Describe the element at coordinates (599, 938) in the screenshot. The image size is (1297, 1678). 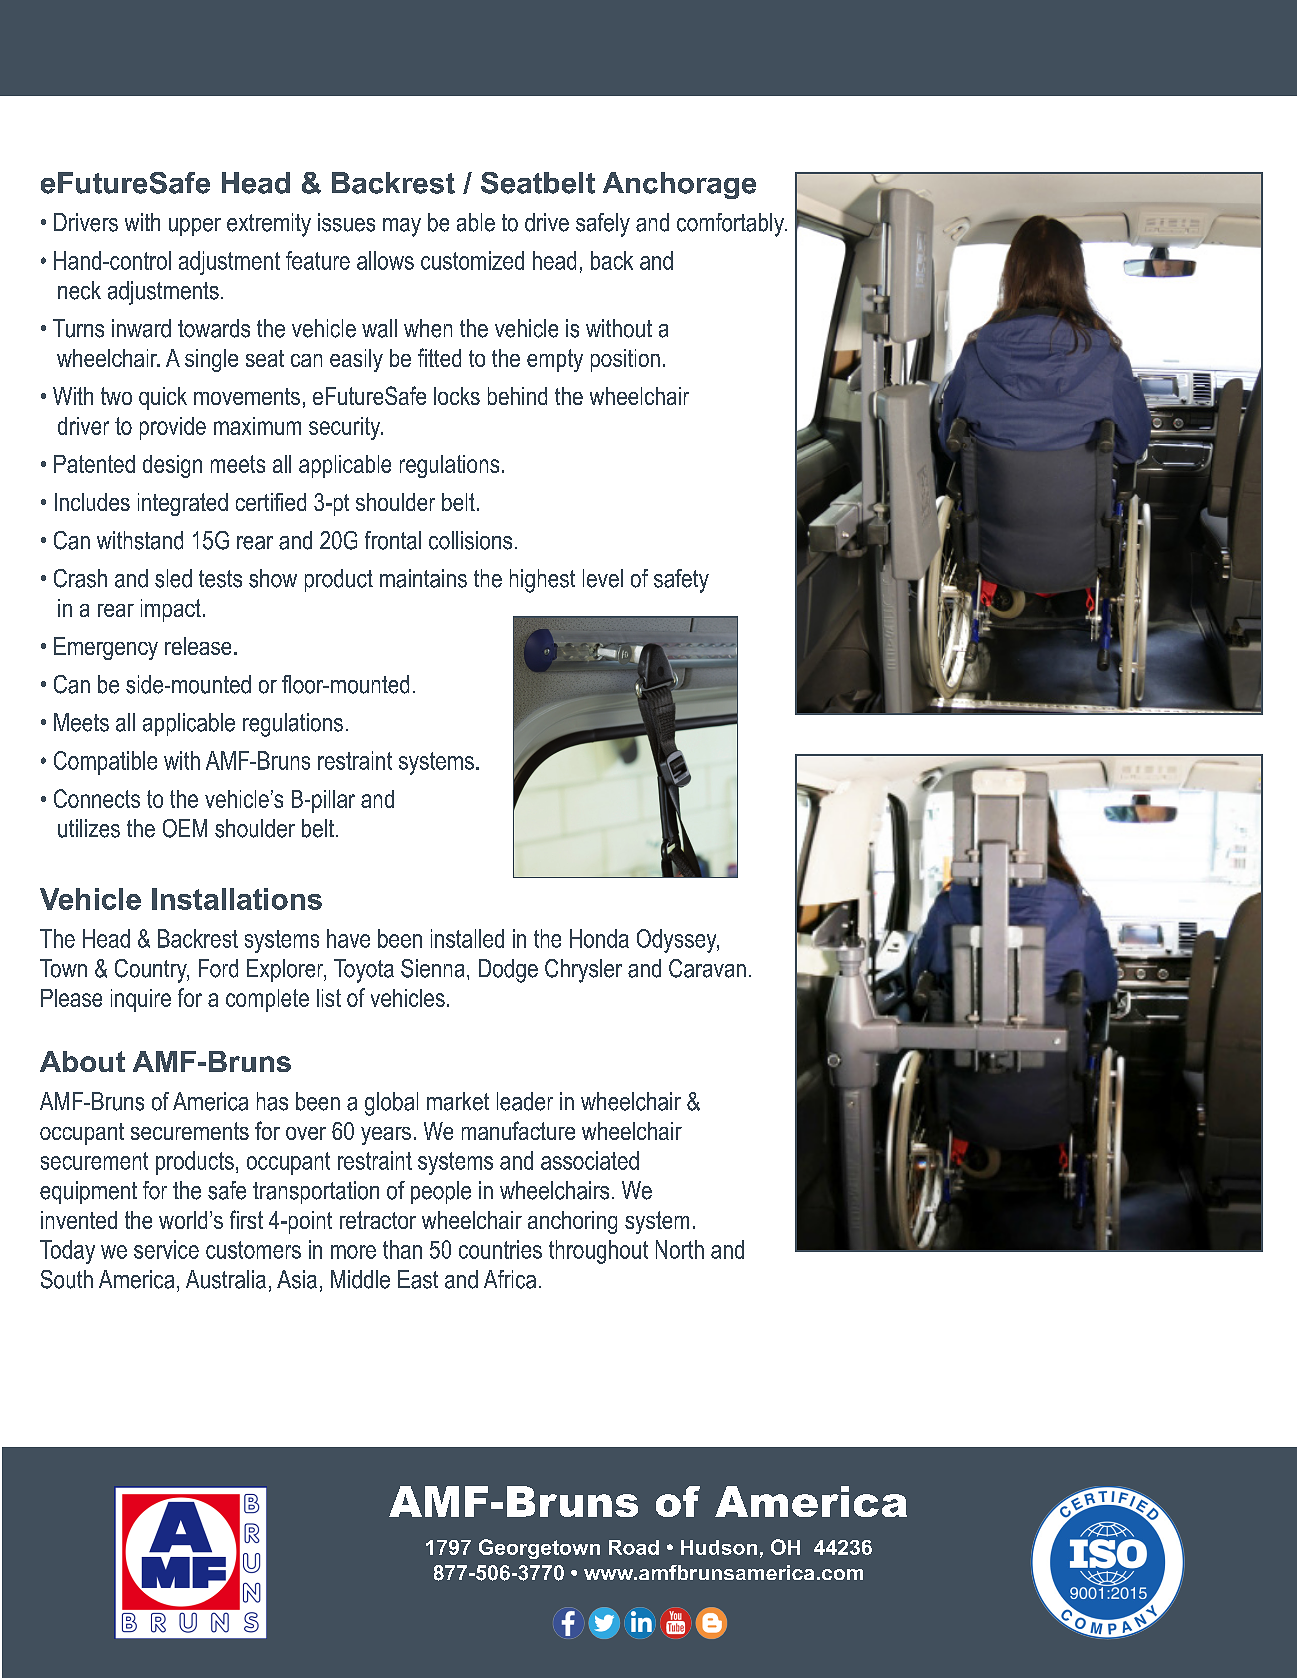
I see `Honda` at that location.
